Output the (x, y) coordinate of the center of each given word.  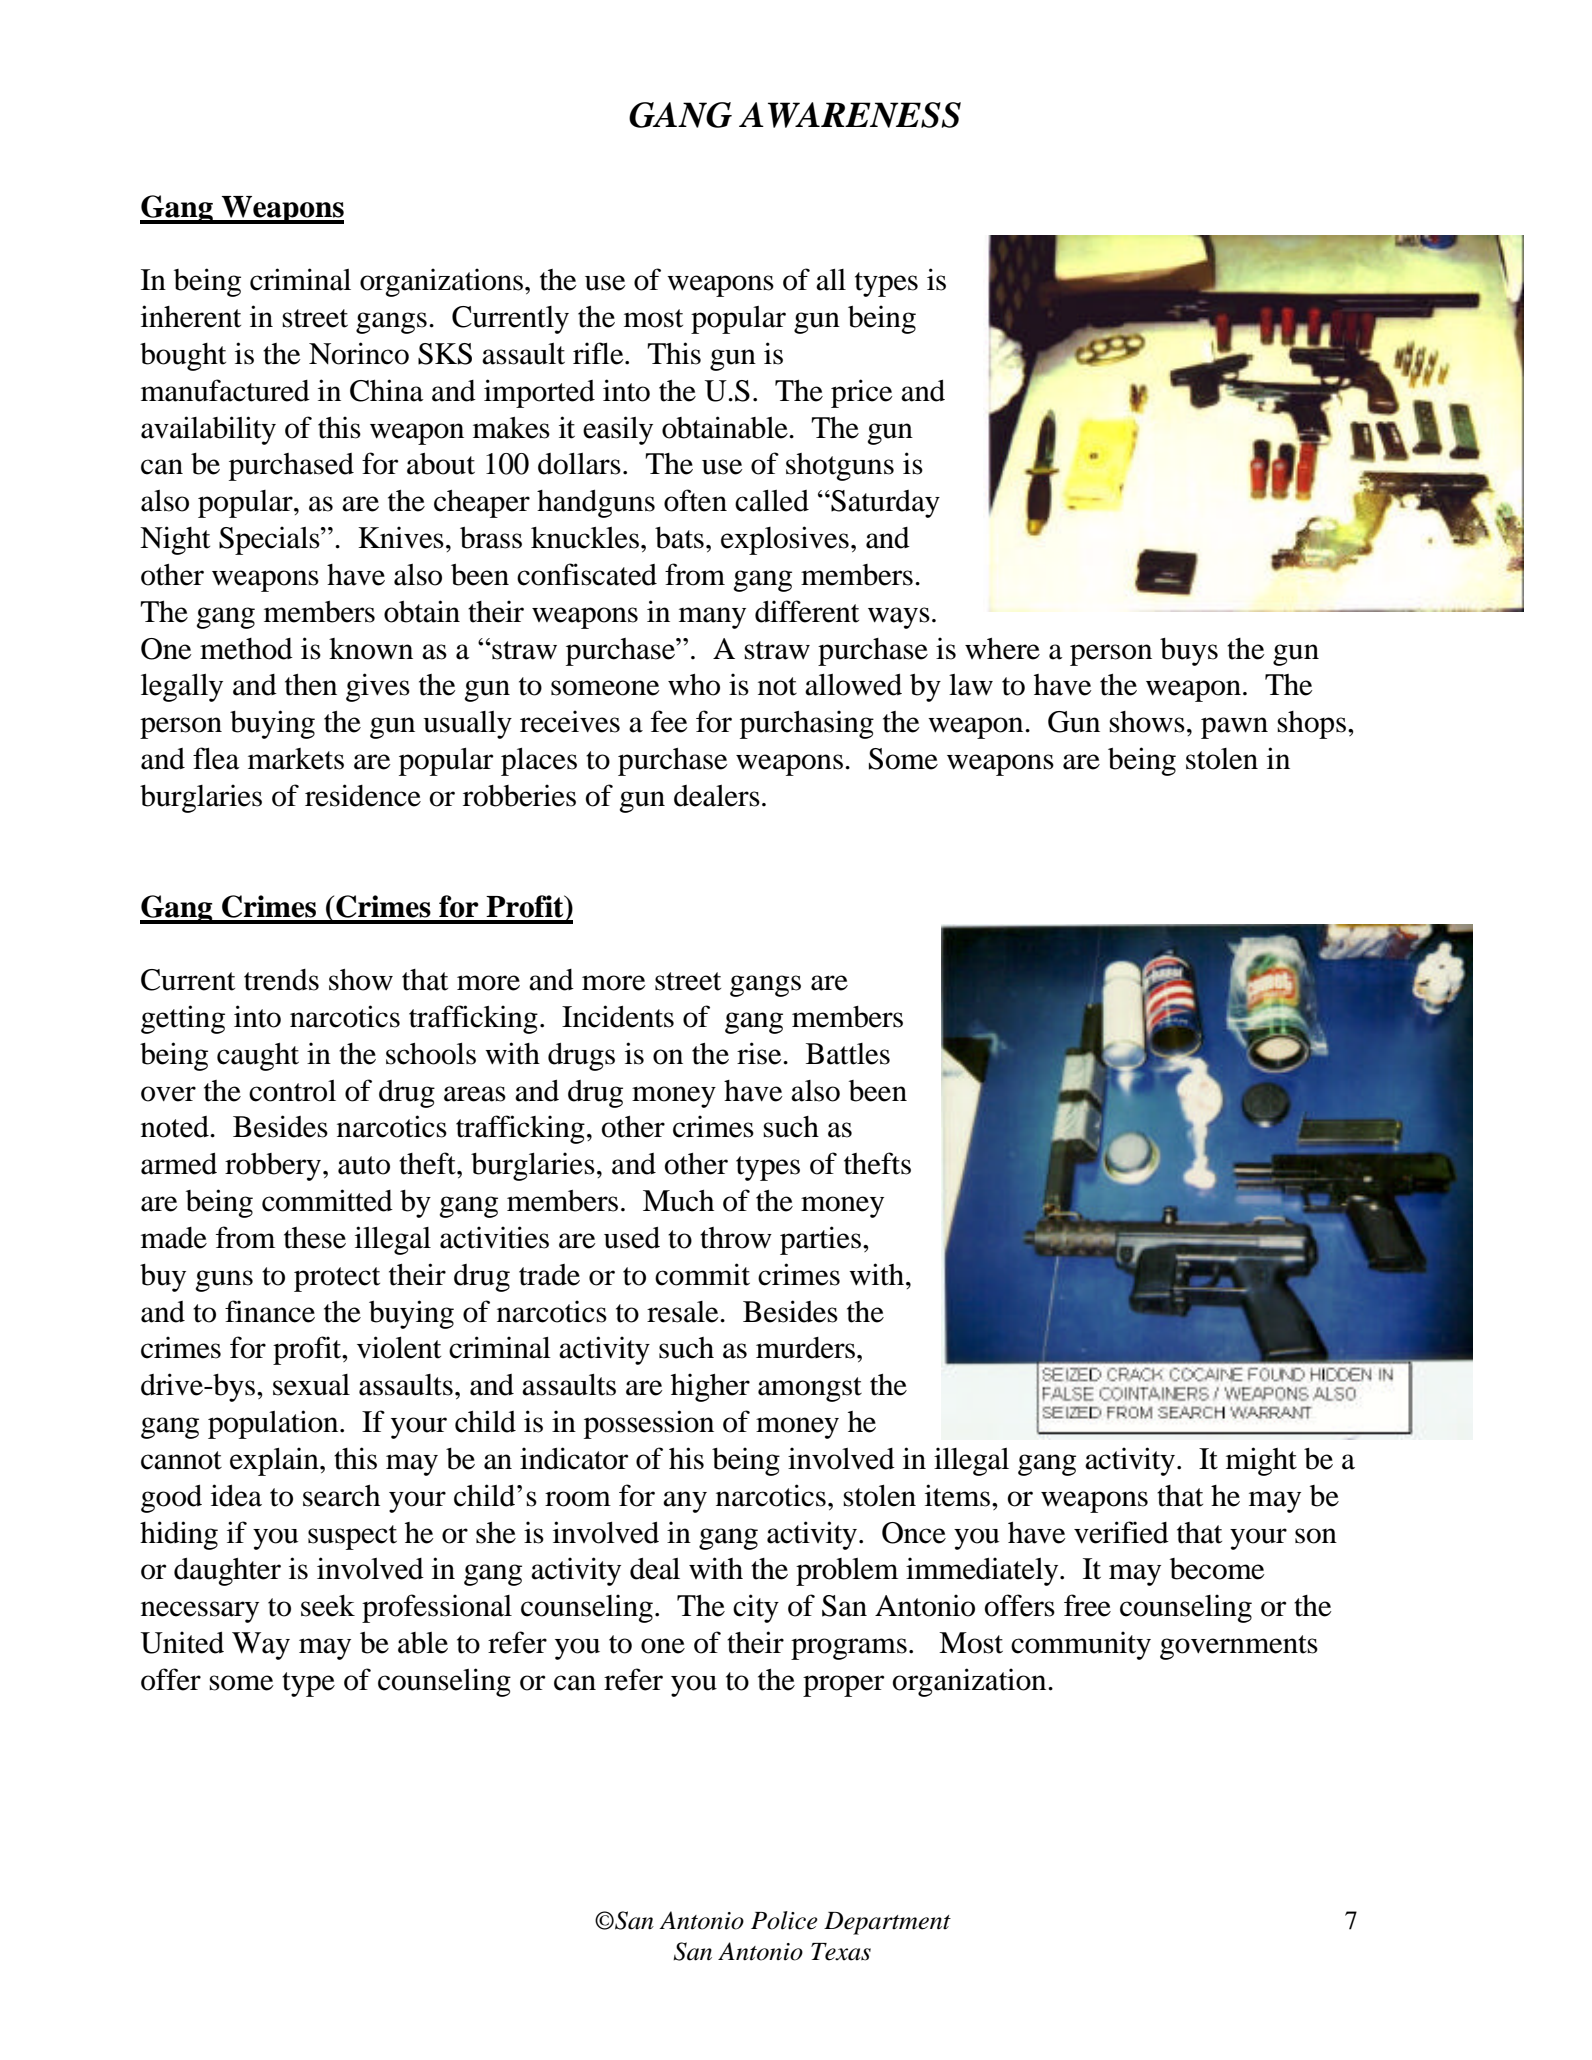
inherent (191, 316)
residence (363, 795)
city (756, 1608)
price (862, 393)
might (1261, 1461)
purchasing (807, 724)
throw (736, 1238)
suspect (352, 1537)
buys (1189, 652)
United (182, 1642)
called (772, 501)
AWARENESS (850, 115)
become (1217, 1569)
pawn (1234, 728)
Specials (270, 540)
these (315, 1238)
